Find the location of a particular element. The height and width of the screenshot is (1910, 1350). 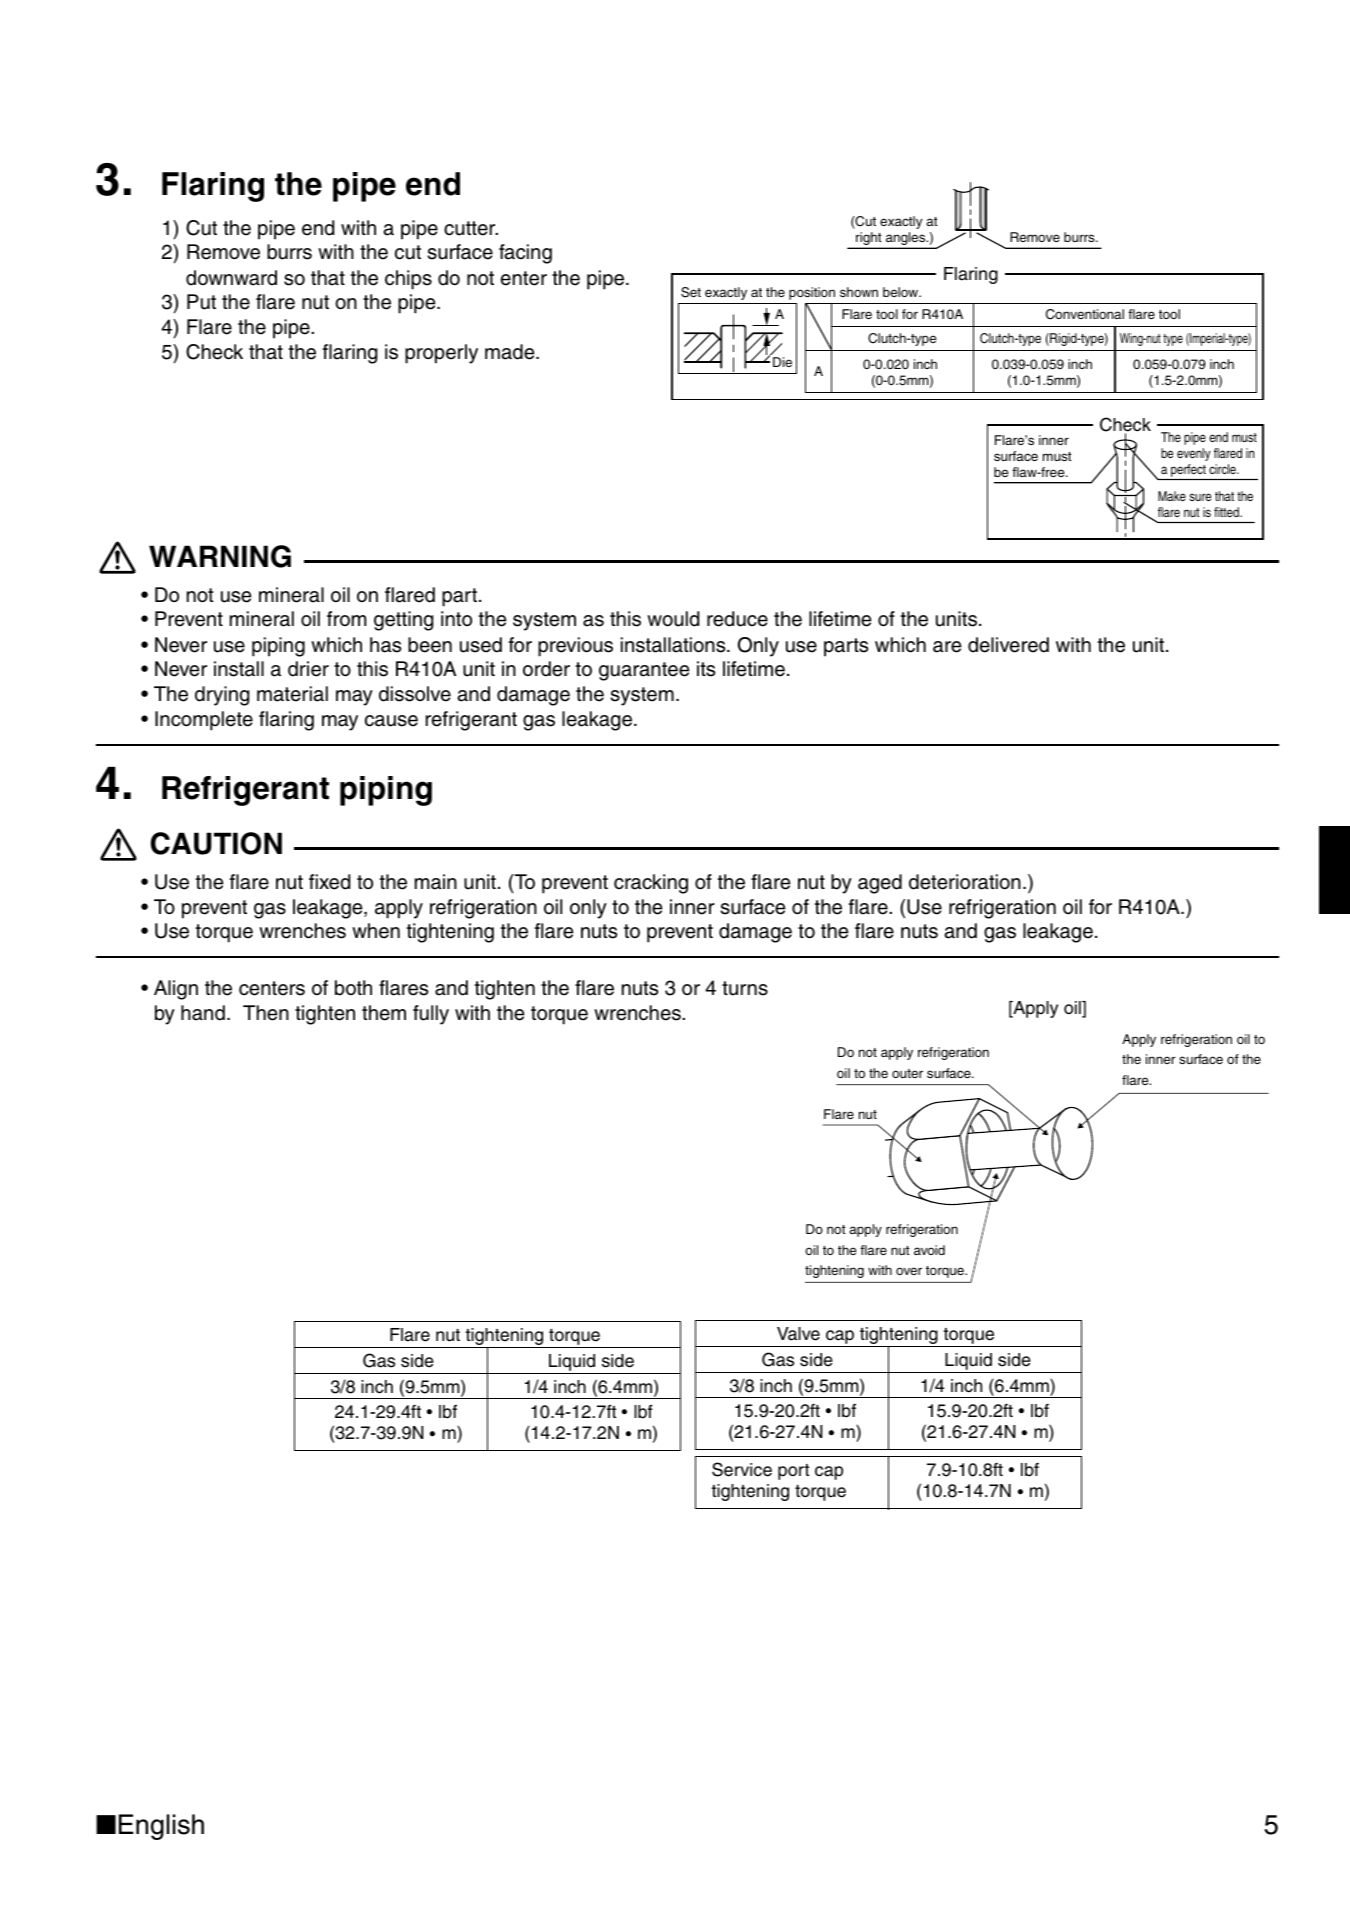

drier is located at coordinates (308, 669).
